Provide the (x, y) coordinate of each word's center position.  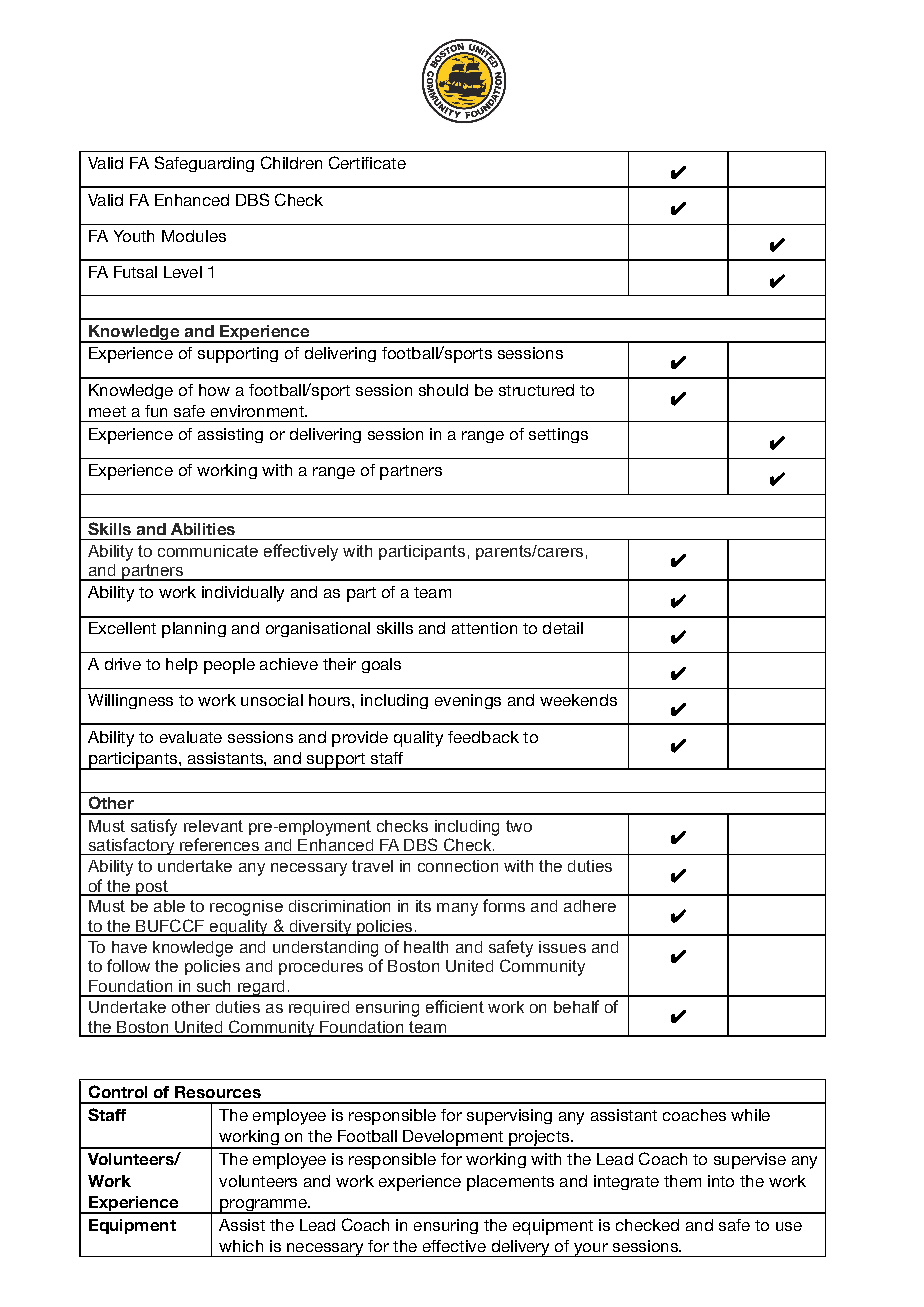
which (241, 1246)
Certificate (367, 162)
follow (128, 965)
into (721, 1181)
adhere (590, 906)
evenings (468, 701)
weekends (578, 700)
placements (510, 1183)
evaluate (191, 737)
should (443, 390)
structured (536, 390)
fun (156, 411)
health (426, 947)
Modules (194, 236)
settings (558, 435)
